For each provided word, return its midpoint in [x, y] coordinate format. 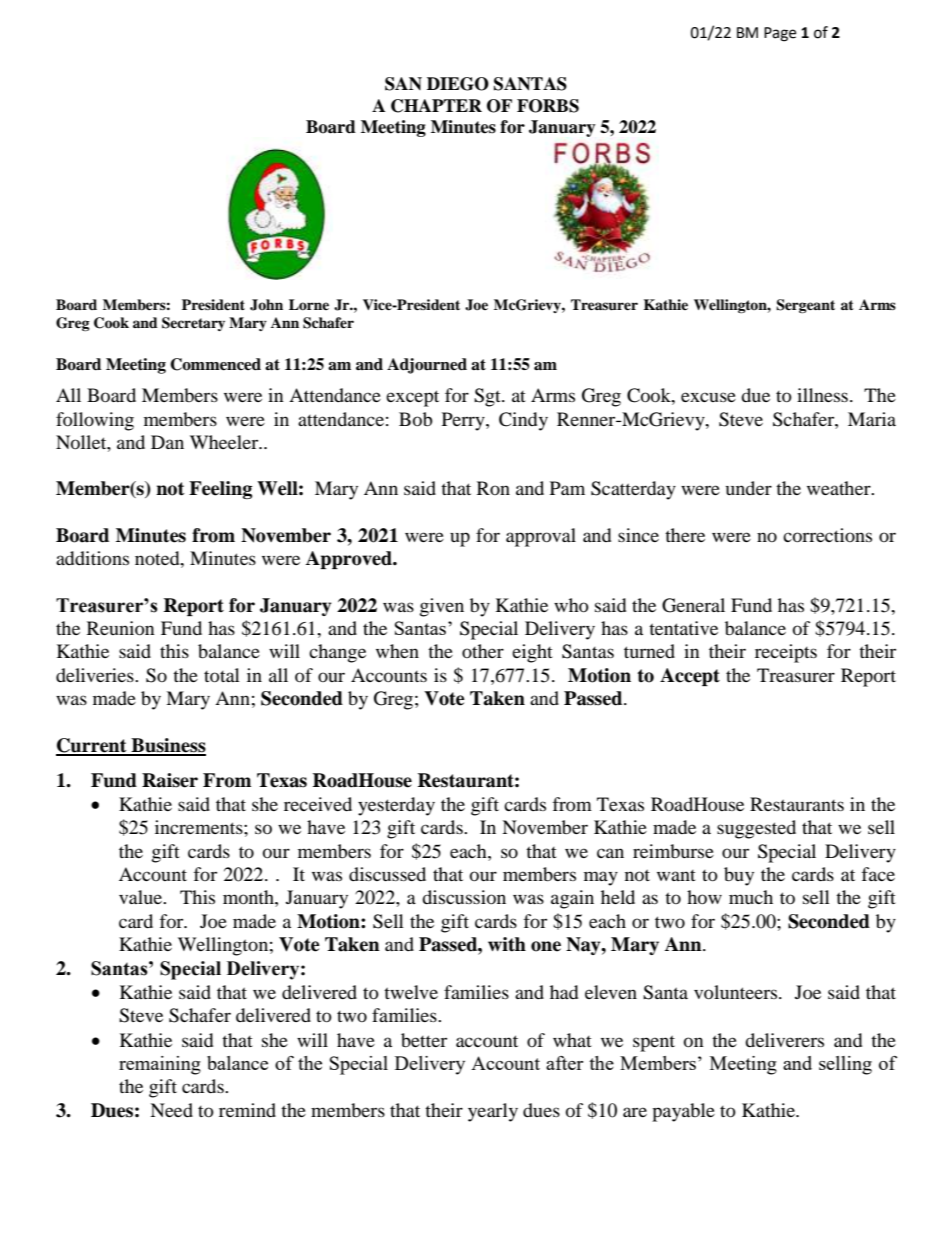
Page [780, 34]
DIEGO [458, 84]
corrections [827, 535]
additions [92, 558]
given [442, 607]
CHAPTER [436, 106]
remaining [160, 1065]
